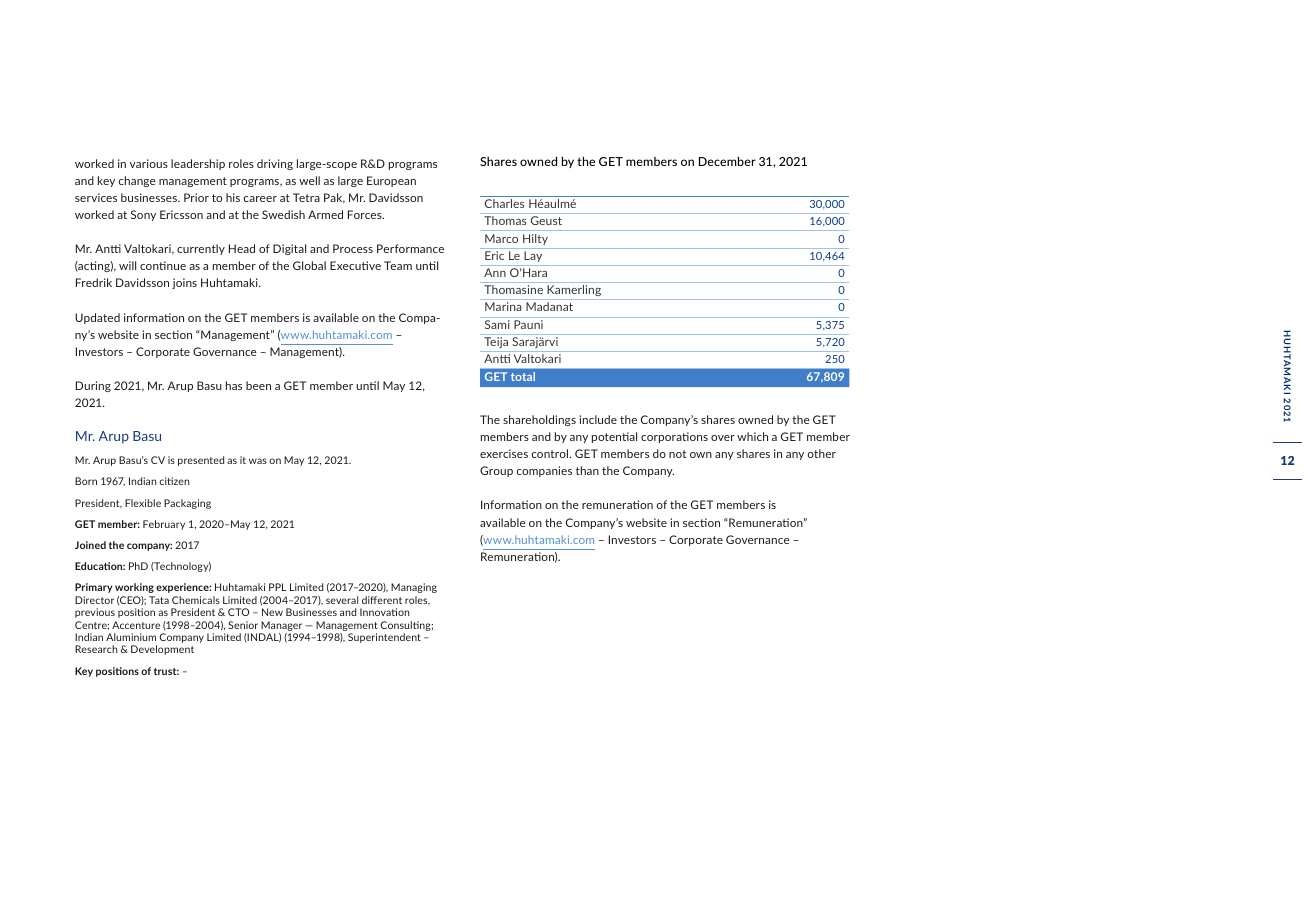 Image resolution: width=1308 pixels, height=924 pixels. I want to click on which, so click(752, 436).
